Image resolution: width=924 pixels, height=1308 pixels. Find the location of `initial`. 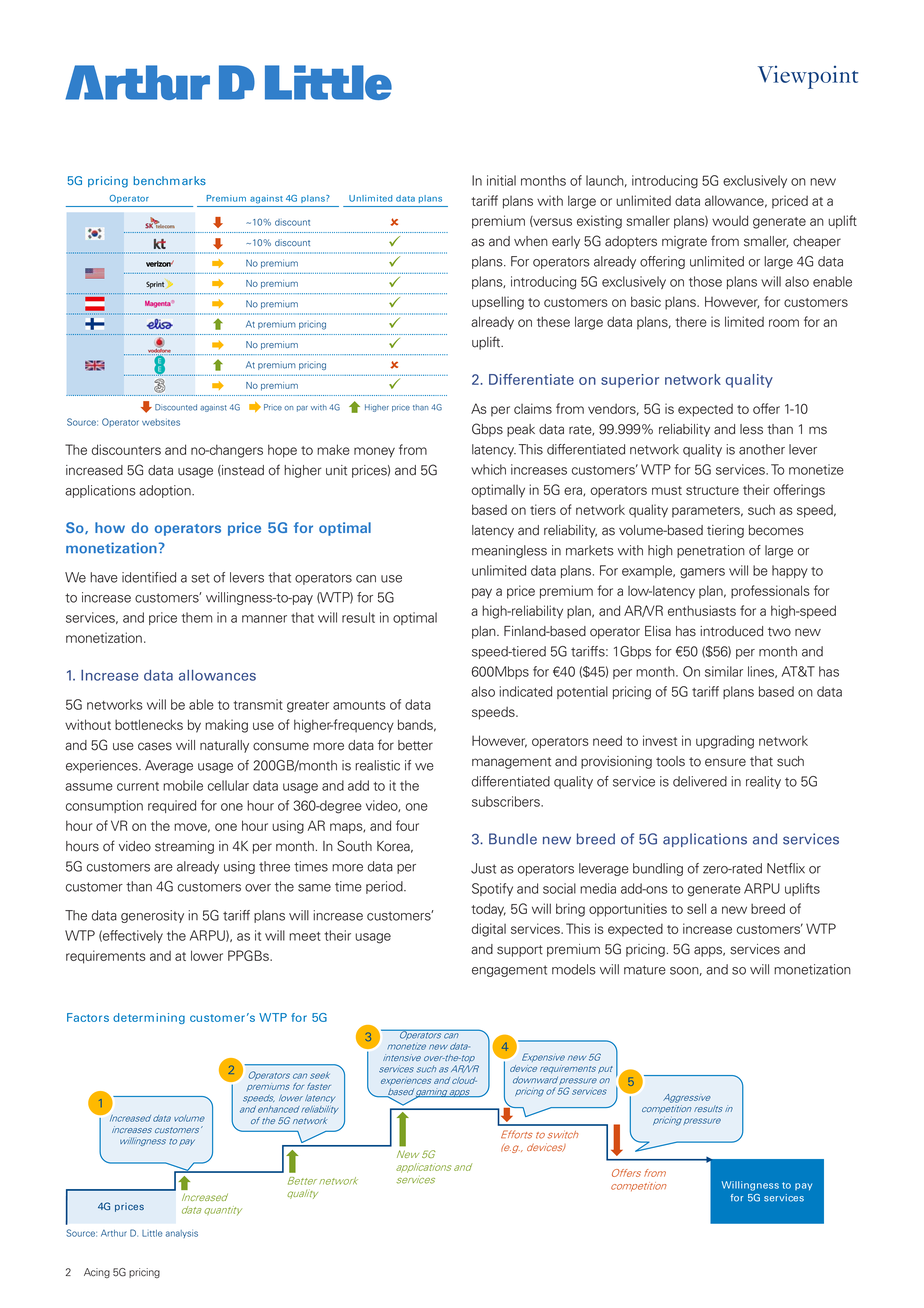

initial is located at coordinates (501, 180).
